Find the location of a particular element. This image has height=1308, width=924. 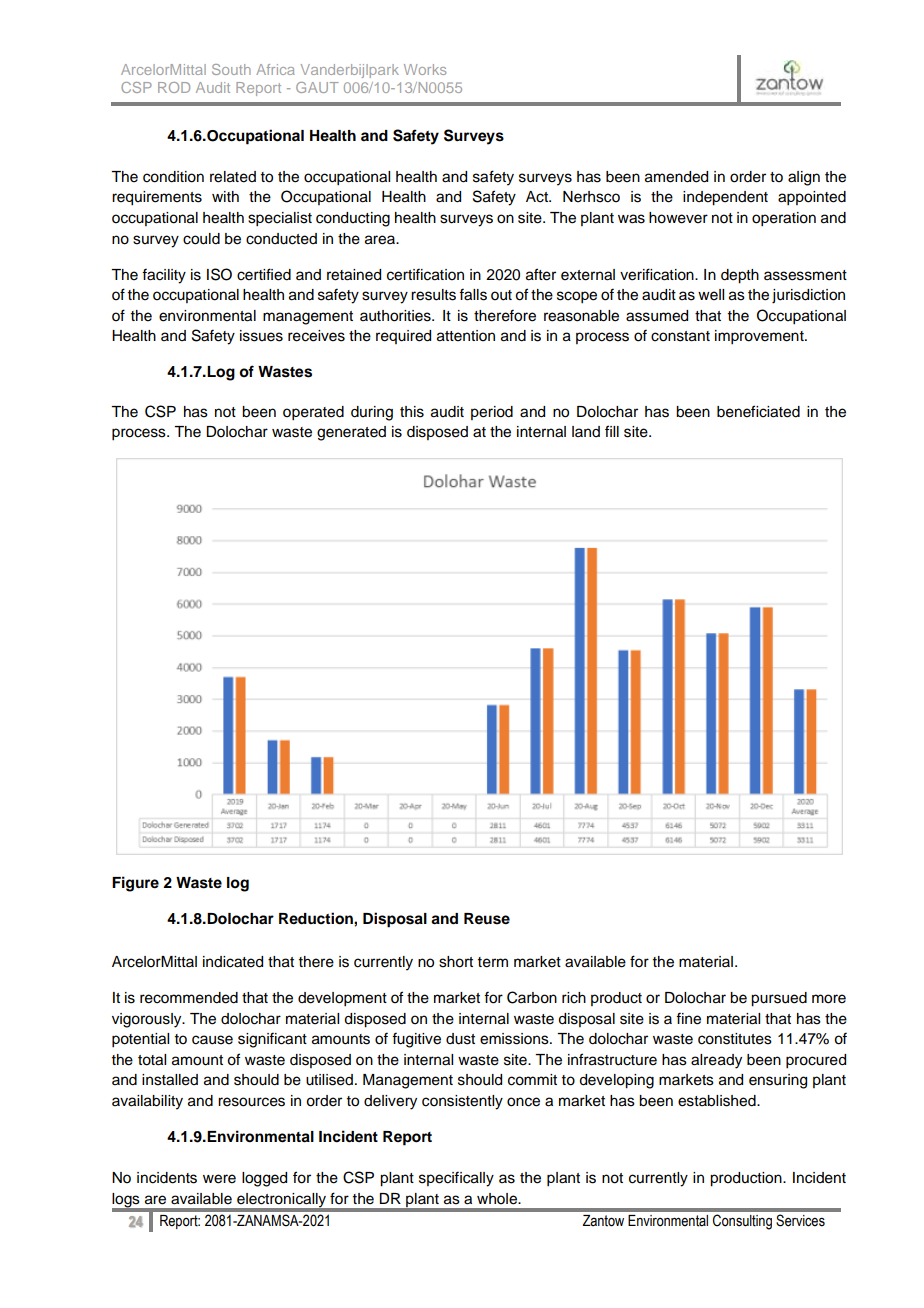

generated is located at coordinates (351, 433).
